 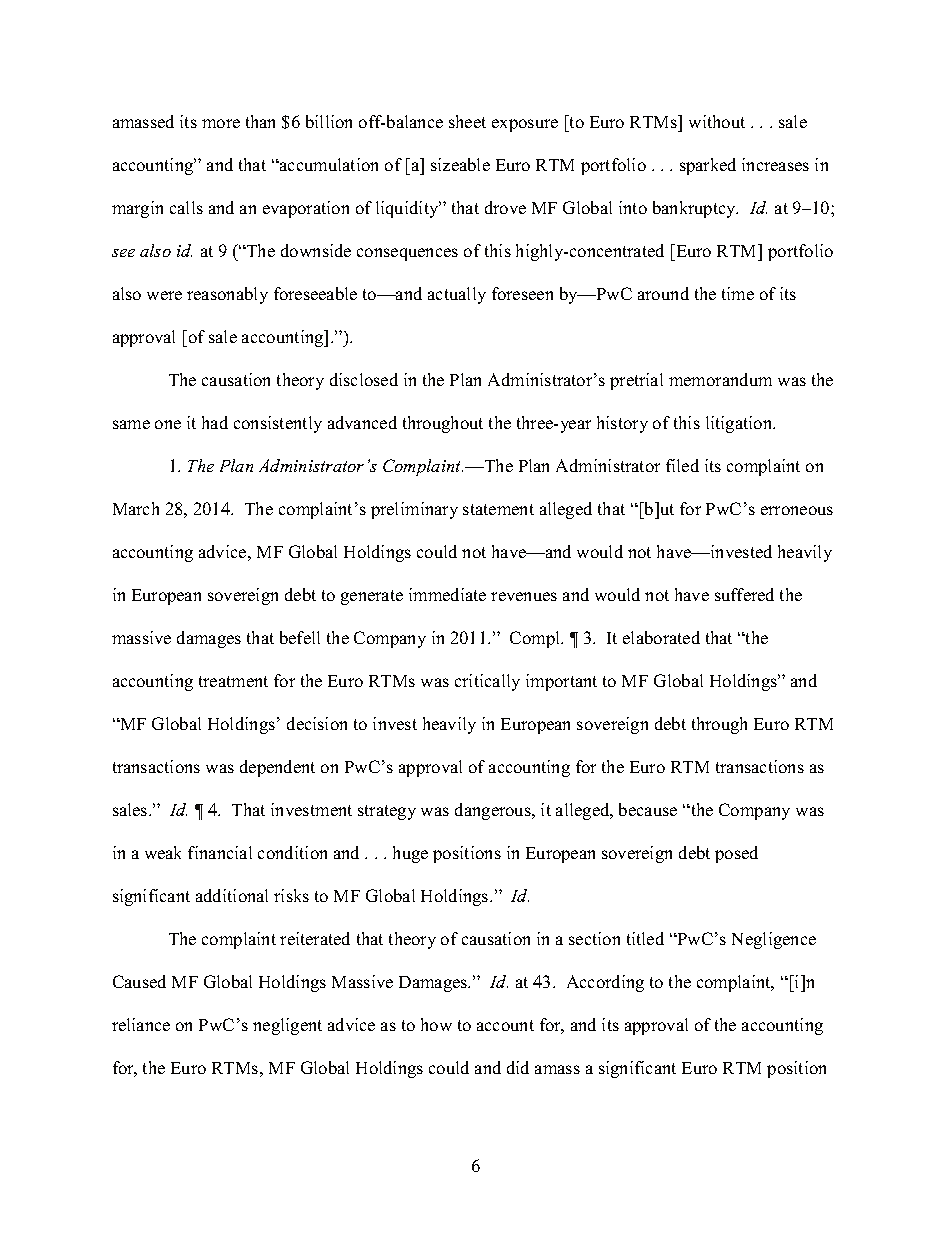 What do you see at coordinates (215, 422) in the page?
I see `had` at bounding box center [215, 422].
